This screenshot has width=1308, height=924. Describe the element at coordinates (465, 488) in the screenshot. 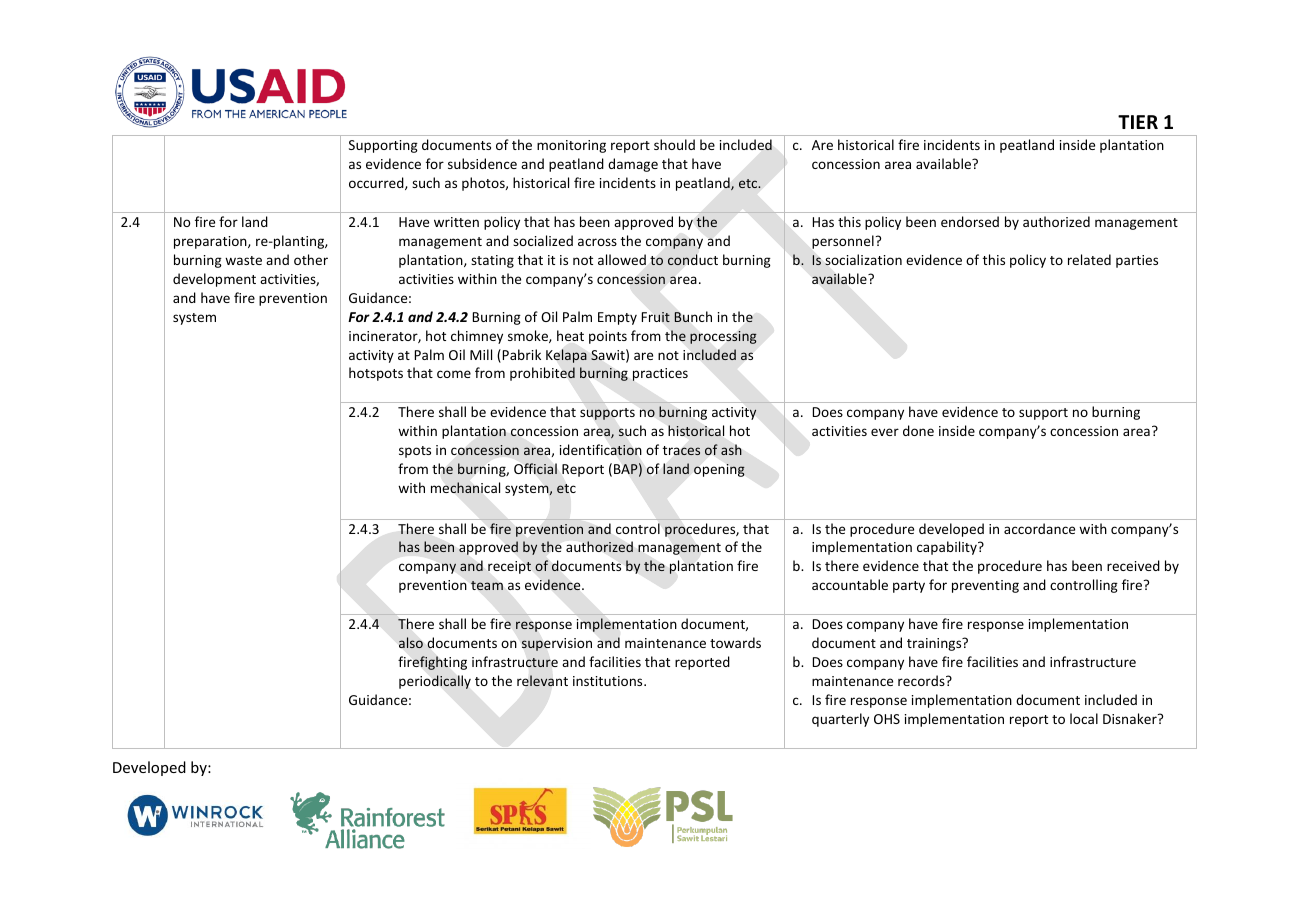

I see `mechanical` at that location.
